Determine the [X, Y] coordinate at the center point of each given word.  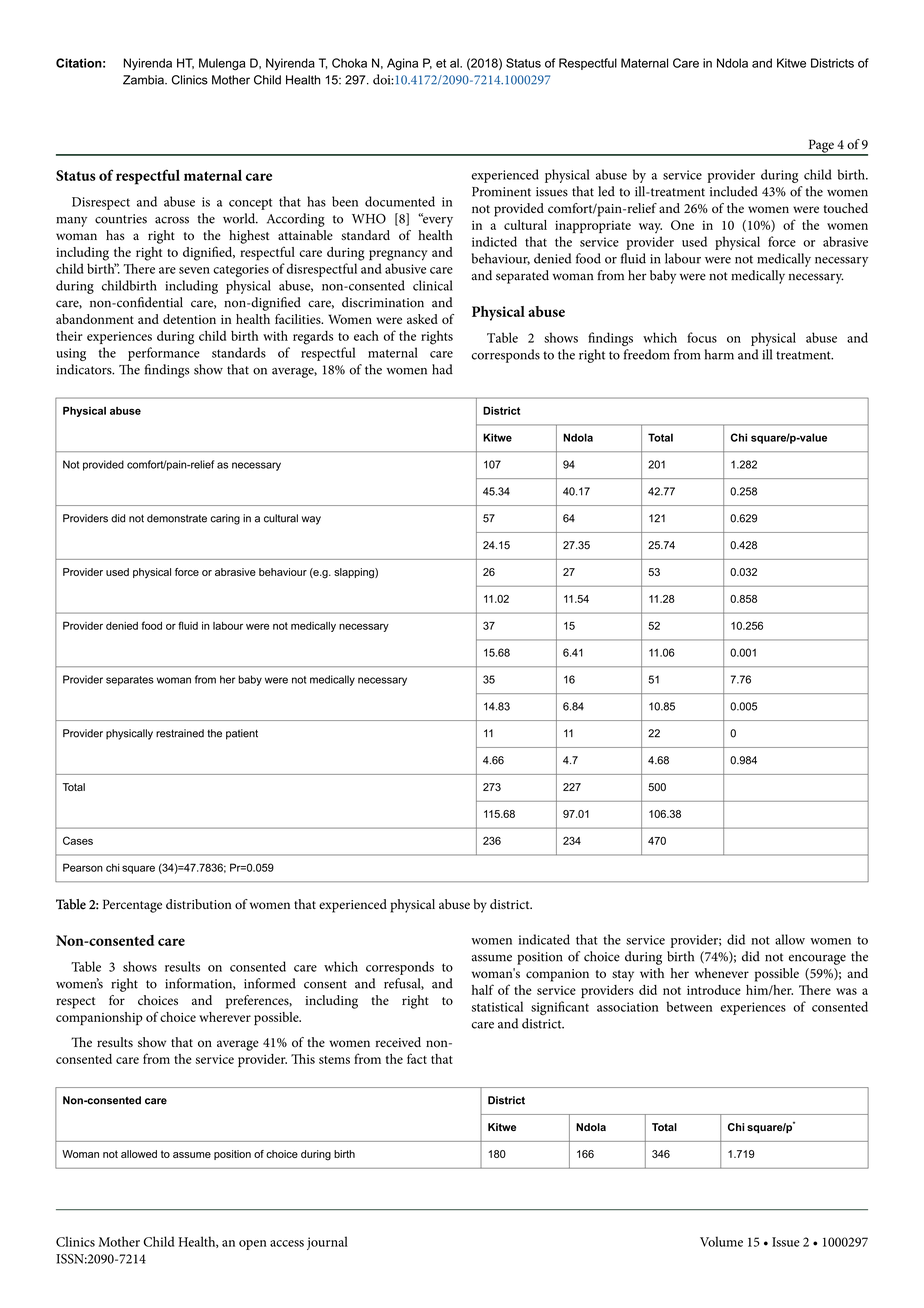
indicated [544, 939]
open [253, 1245]
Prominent [501, 192]
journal [327, 1243]
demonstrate [177, 518]
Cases [78, 840]
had [442, 369]
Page [821, 147]
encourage [817, 959]
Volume [721, 1241]
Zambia [144, 80]
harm [719, 354]
